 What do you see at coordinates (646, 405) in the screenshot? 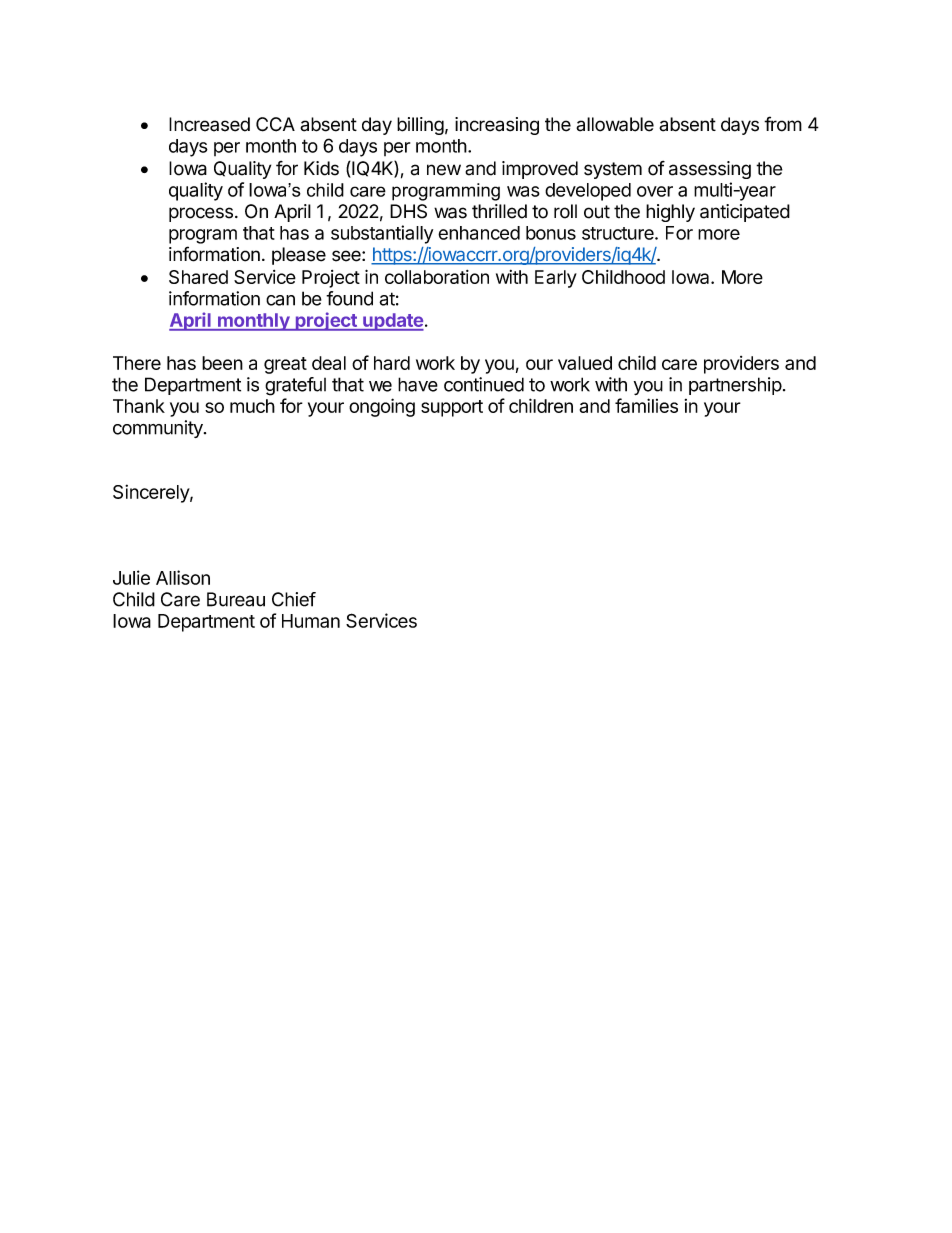
I see `families` at bounding box center [646, 405].
